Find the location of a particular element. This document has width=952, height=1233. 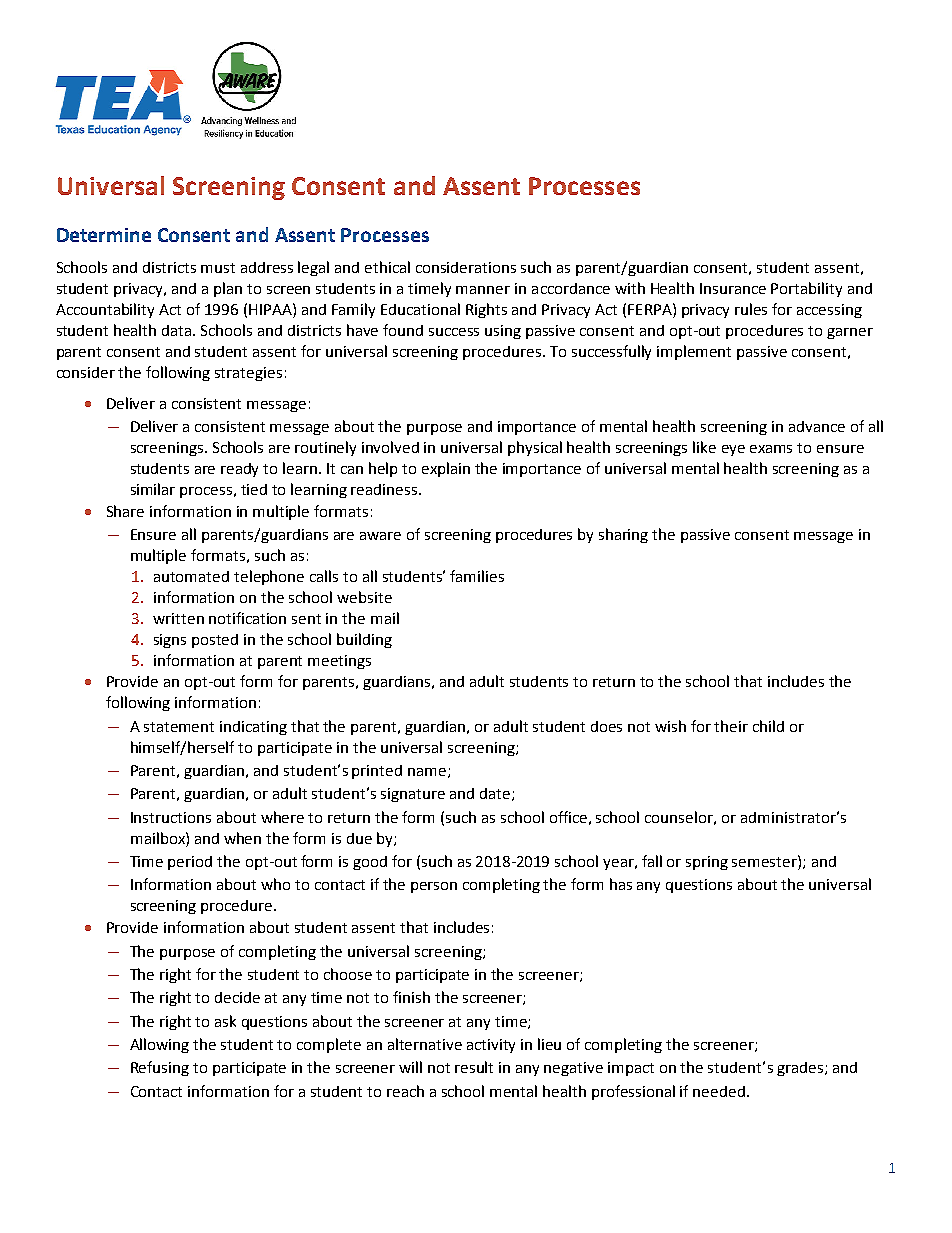

exams is located at coordinates (771, 449).
